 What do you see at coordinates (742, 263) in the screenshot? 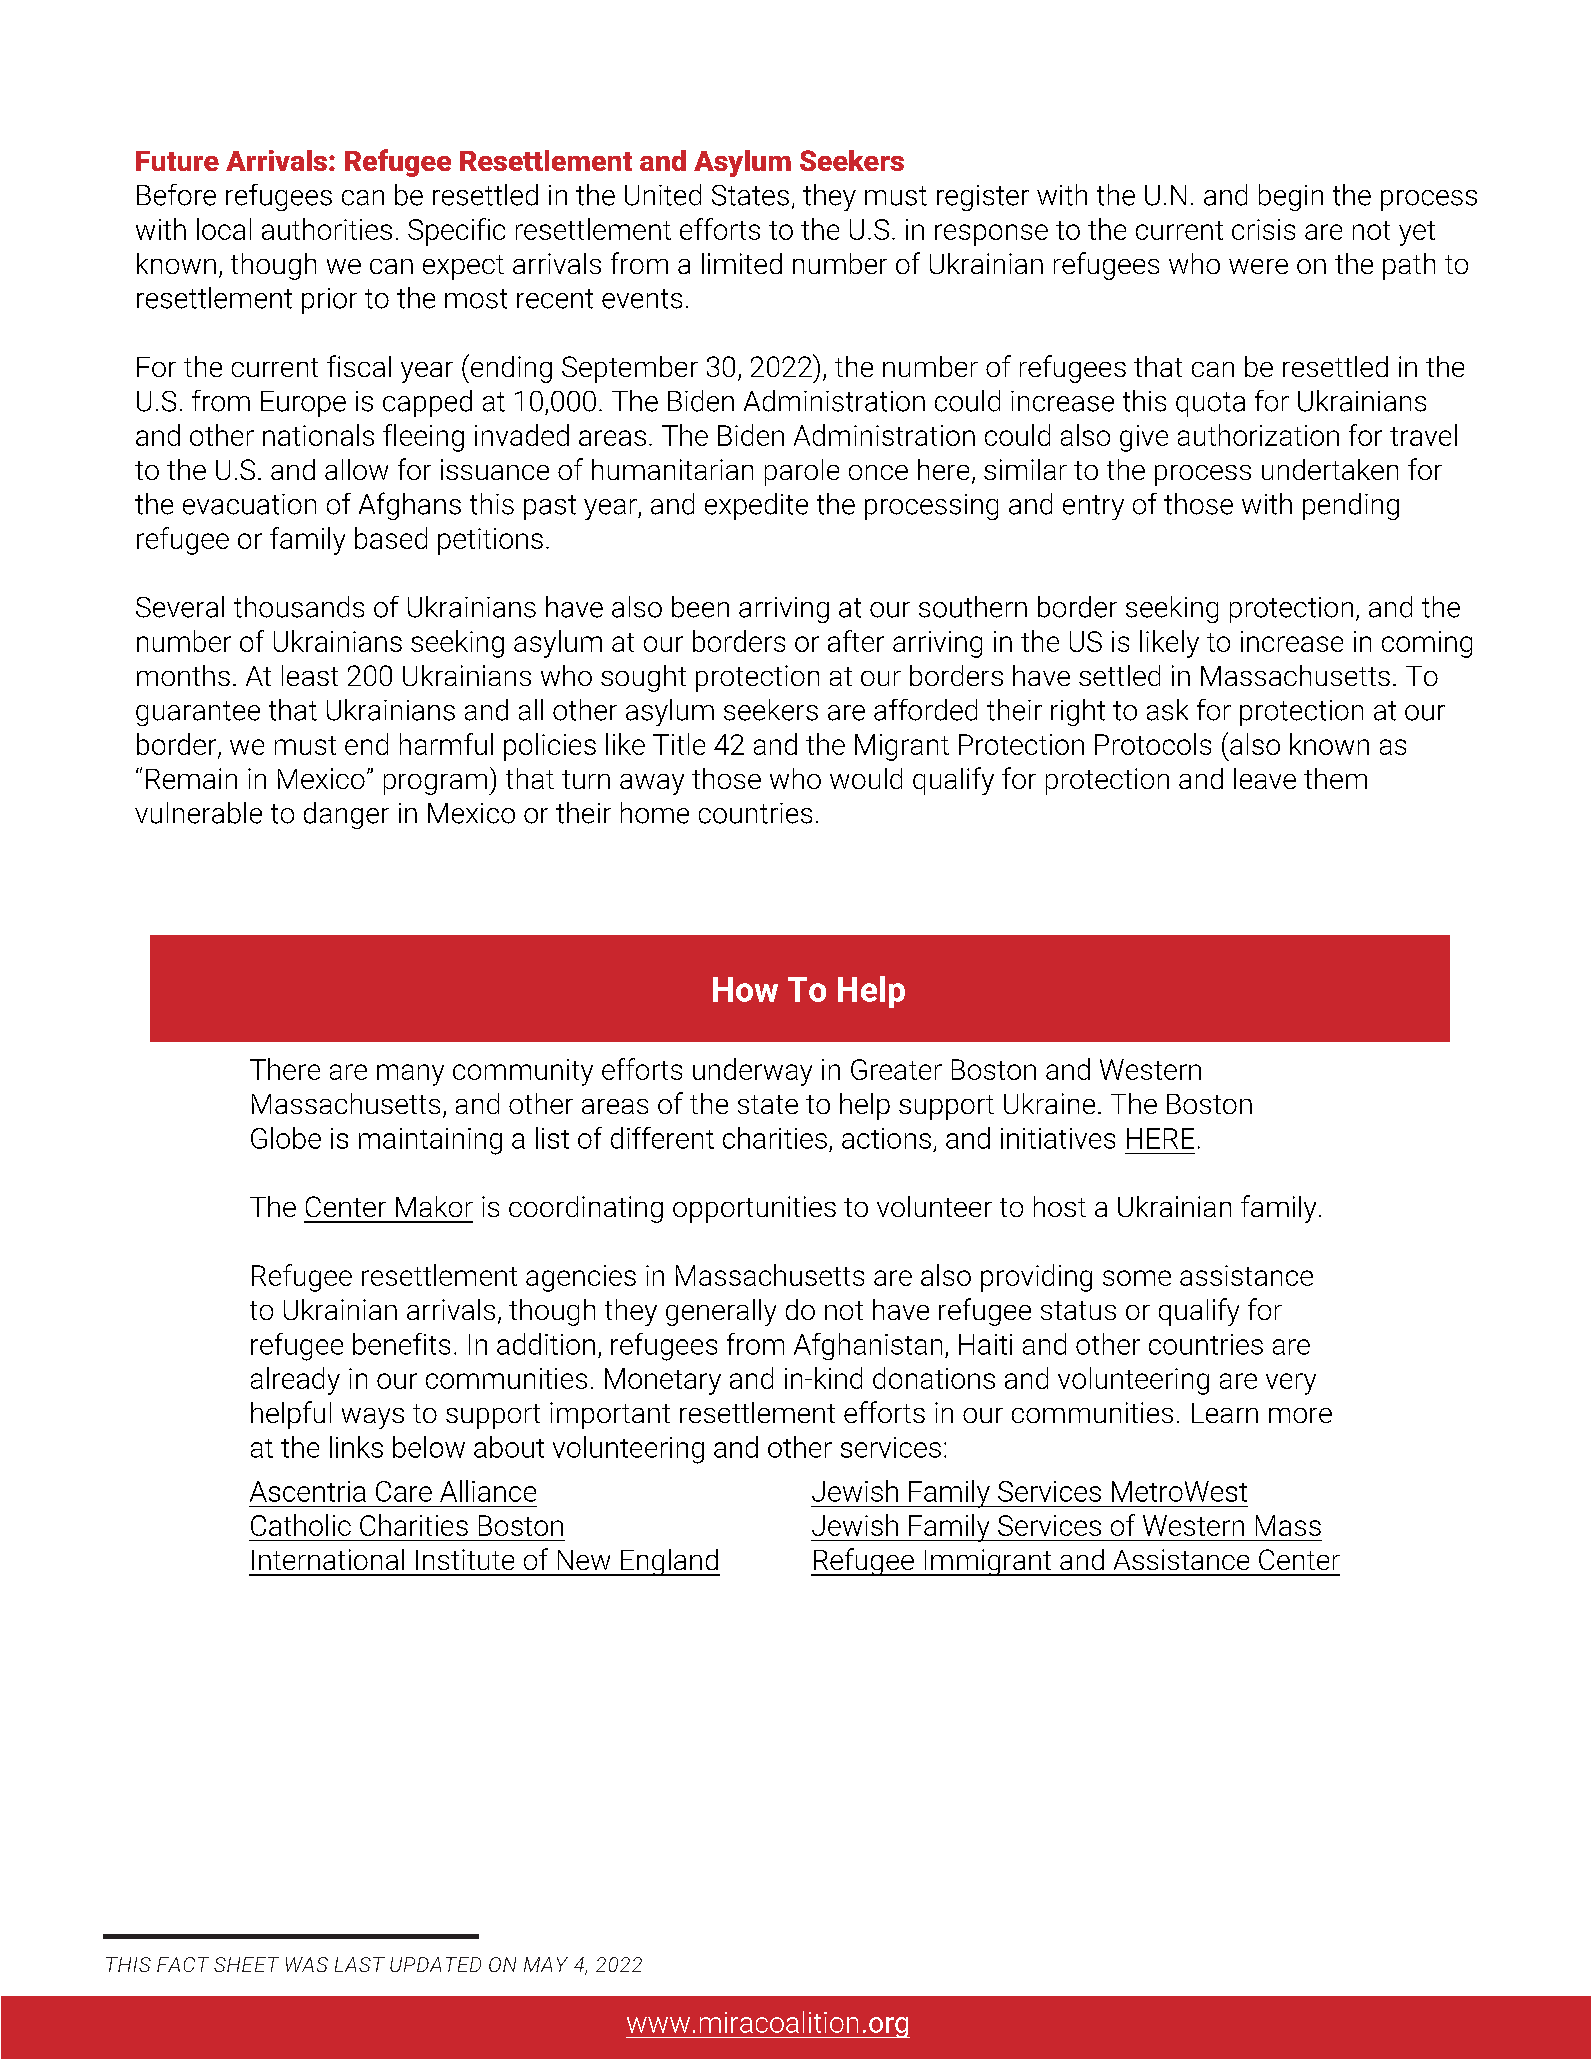
I see `limited` at bounding box center [742, 263].
